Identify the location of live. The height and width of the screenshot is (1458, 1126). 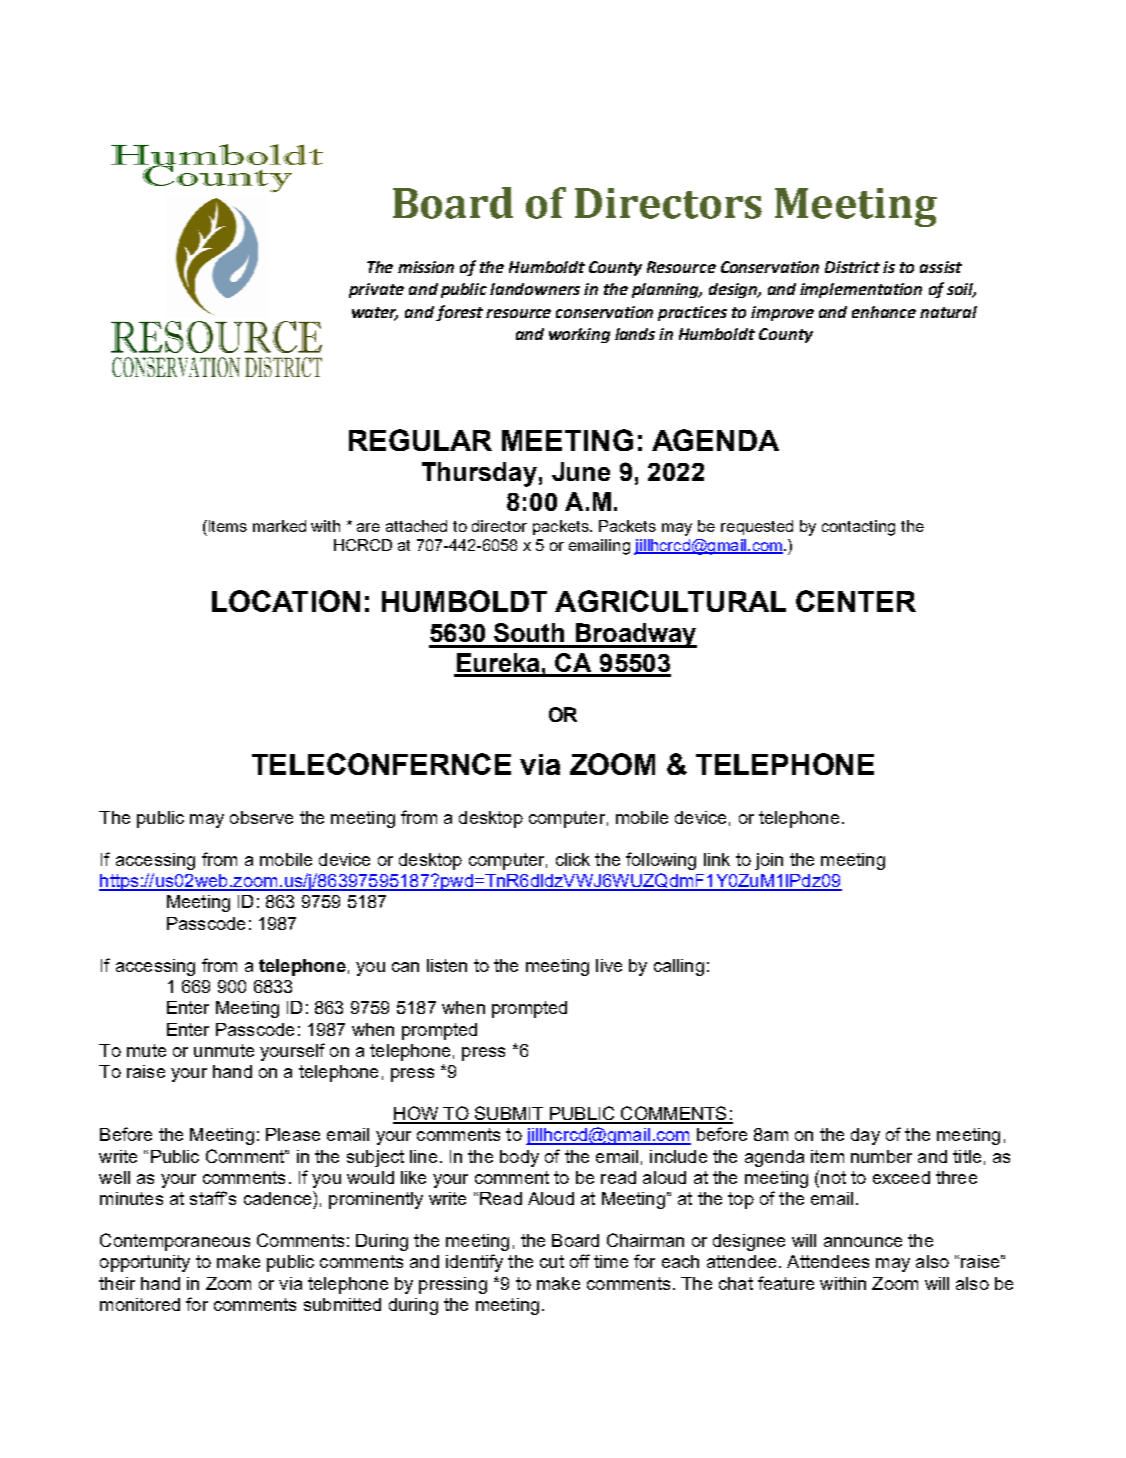
(609, 965).
